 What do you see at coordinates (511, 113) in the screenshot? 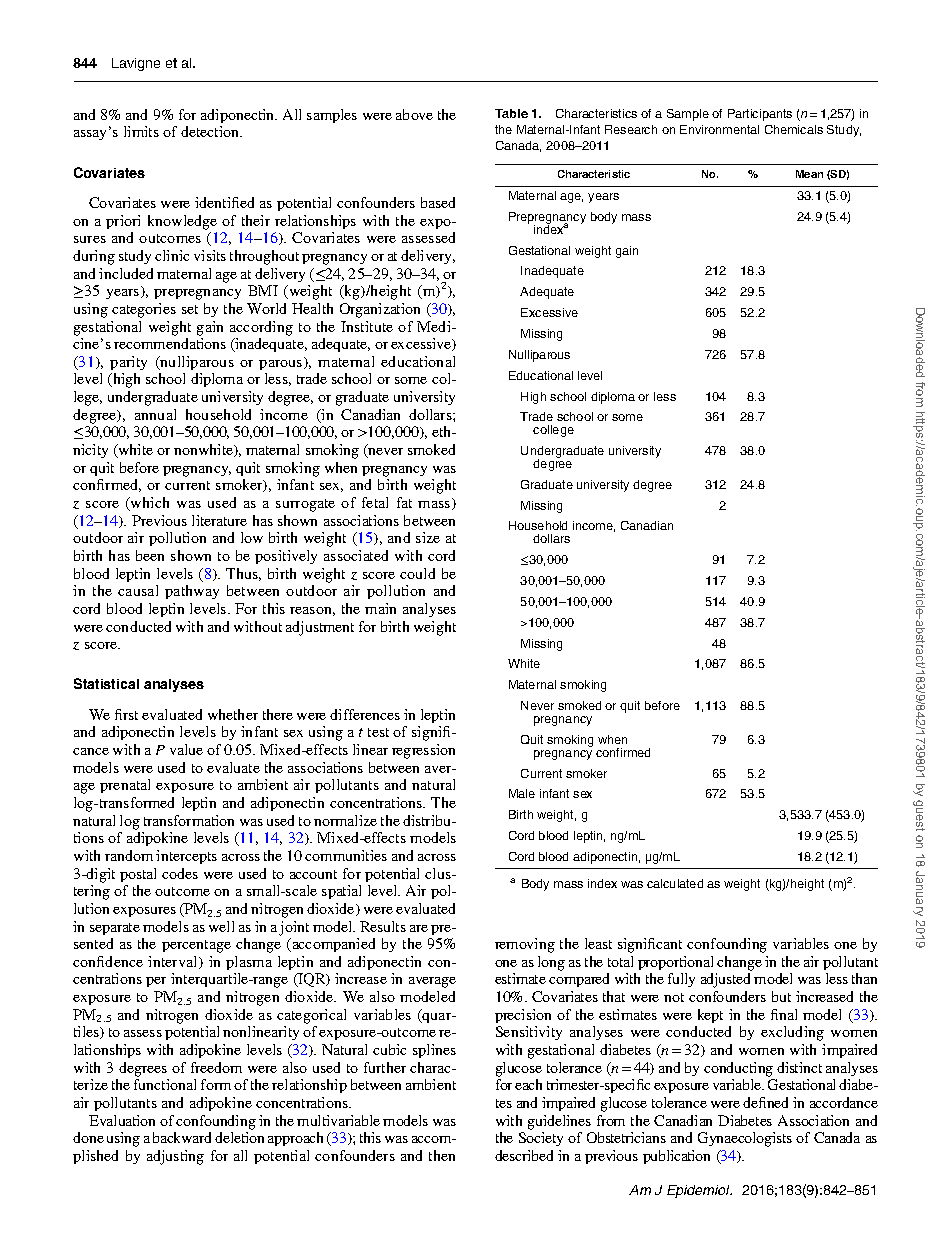
I see `Table` at bounding box center [511, 113].
